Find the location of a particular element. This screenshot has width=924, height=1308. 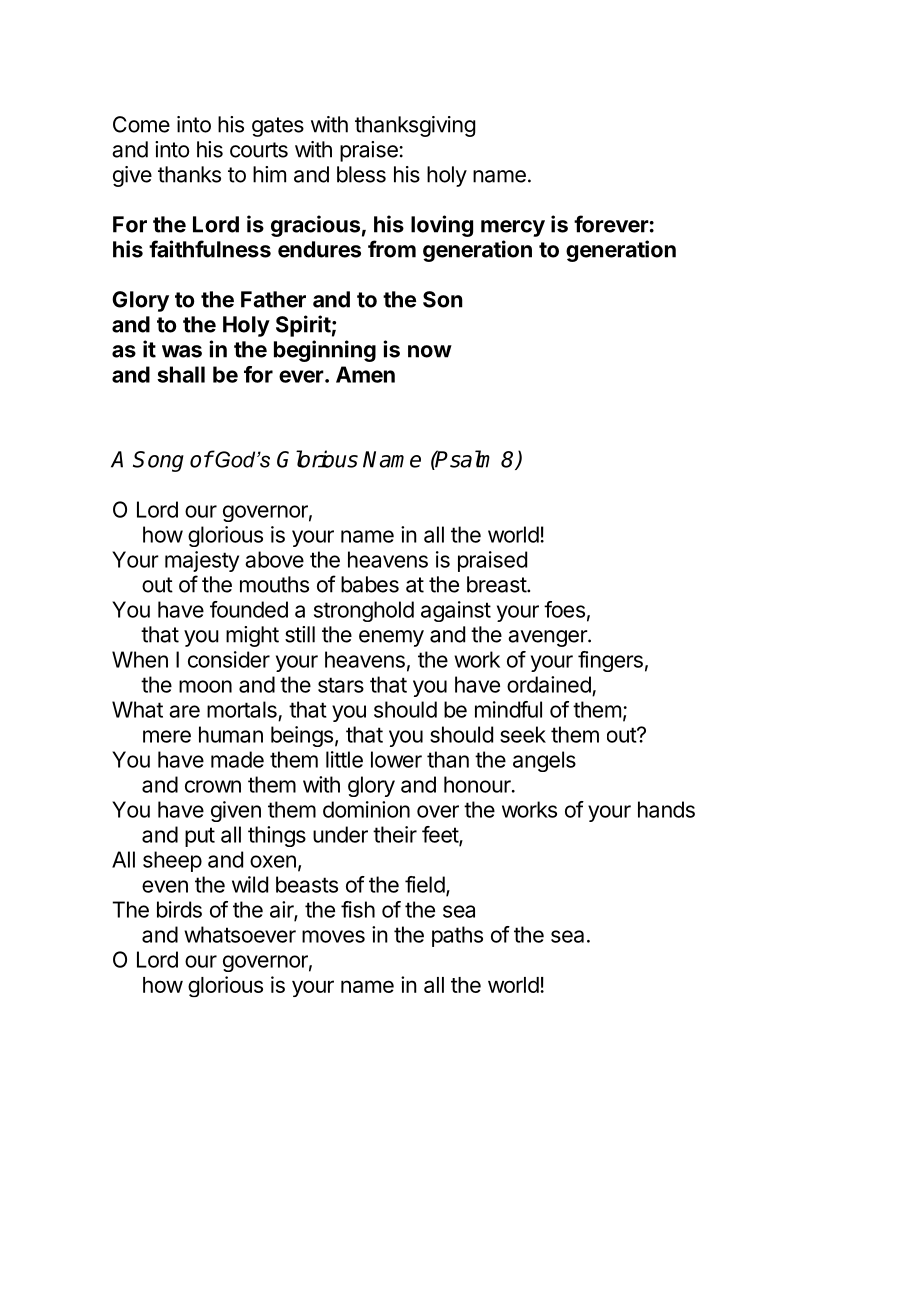

majesty is located at coordinates (202, 561).
